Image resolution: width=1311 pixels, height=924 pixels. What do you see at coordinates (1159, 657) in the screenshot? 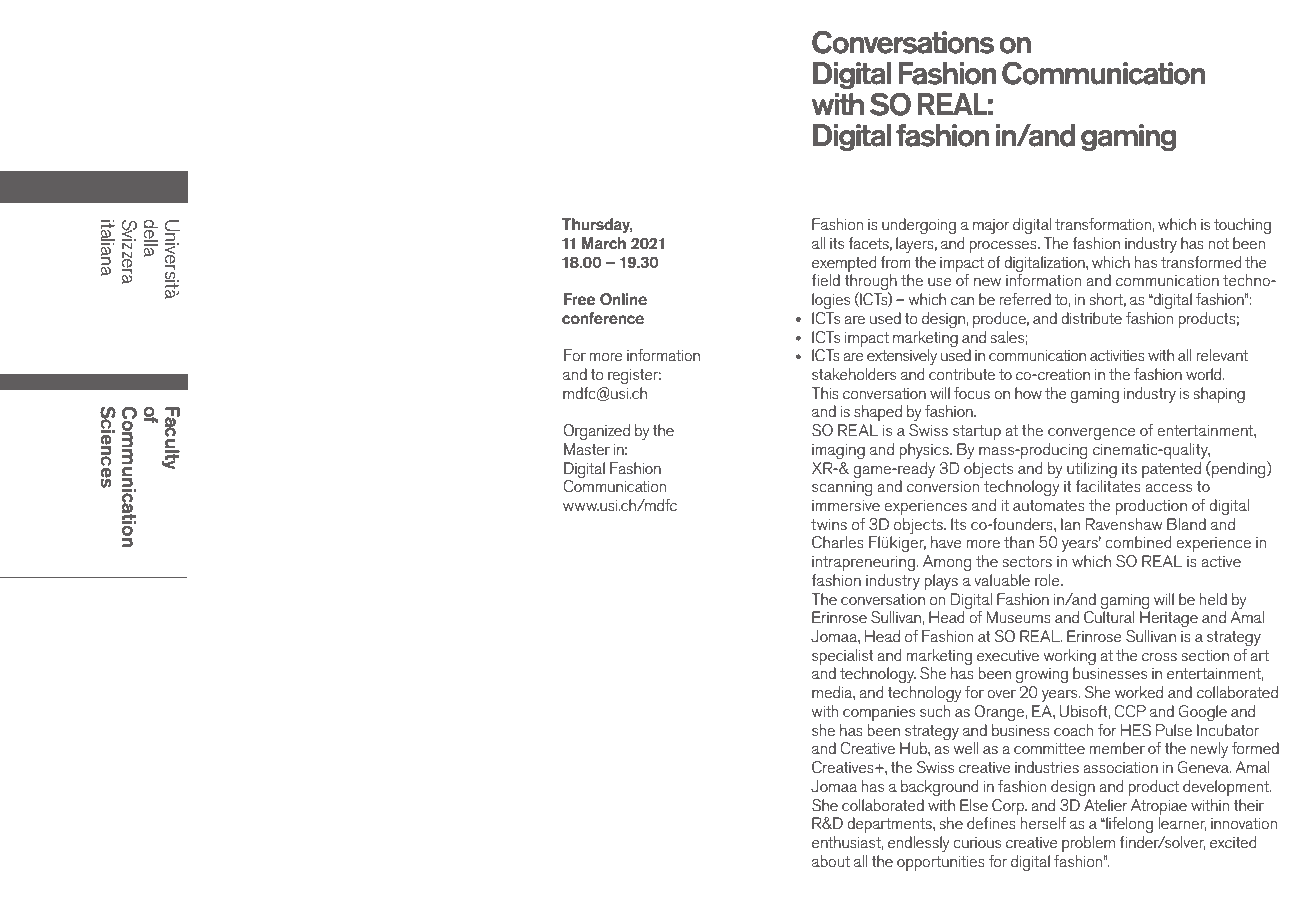
I see `cross` at bounding box center [1159, 657].
